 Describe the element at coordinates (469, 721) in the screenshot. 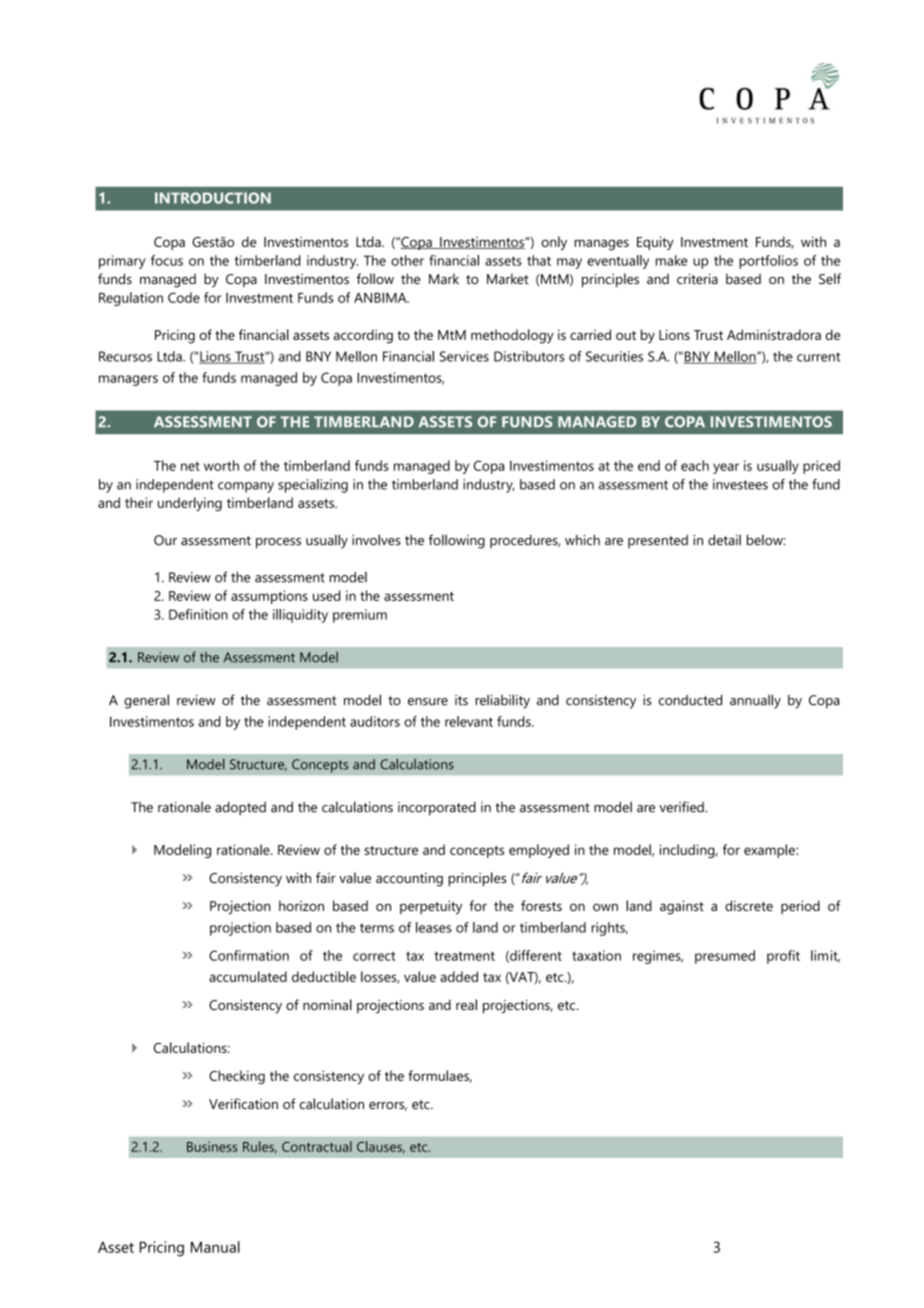

I see `relevant` at that location.
